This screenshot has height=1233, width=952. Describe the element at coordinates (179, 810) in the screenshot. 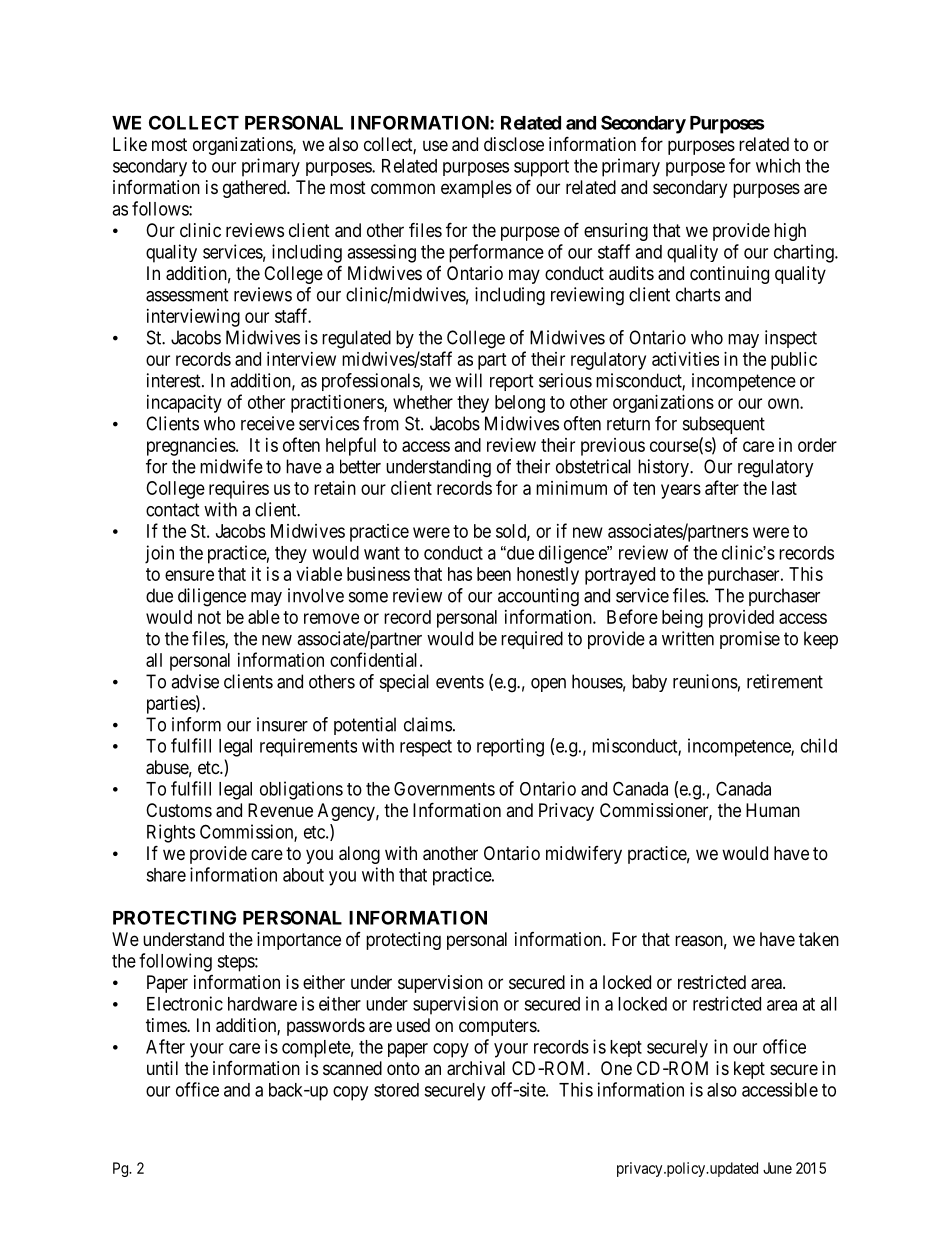

I see `Customs` at that location.
